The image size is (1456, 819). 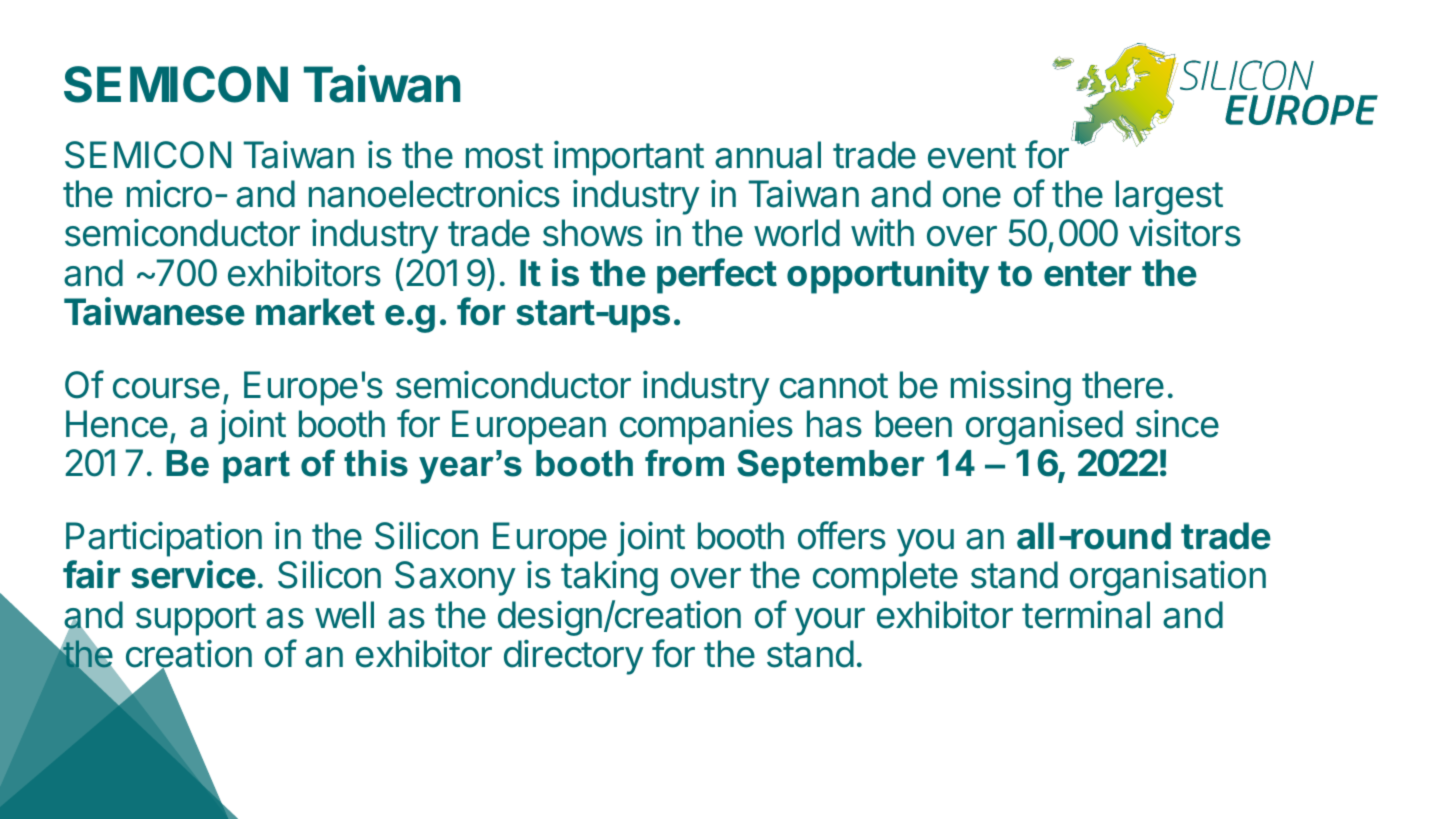 What do you see at coordinates (376, 463) in the image?
I see `this` at bounding box center [376, 463].
